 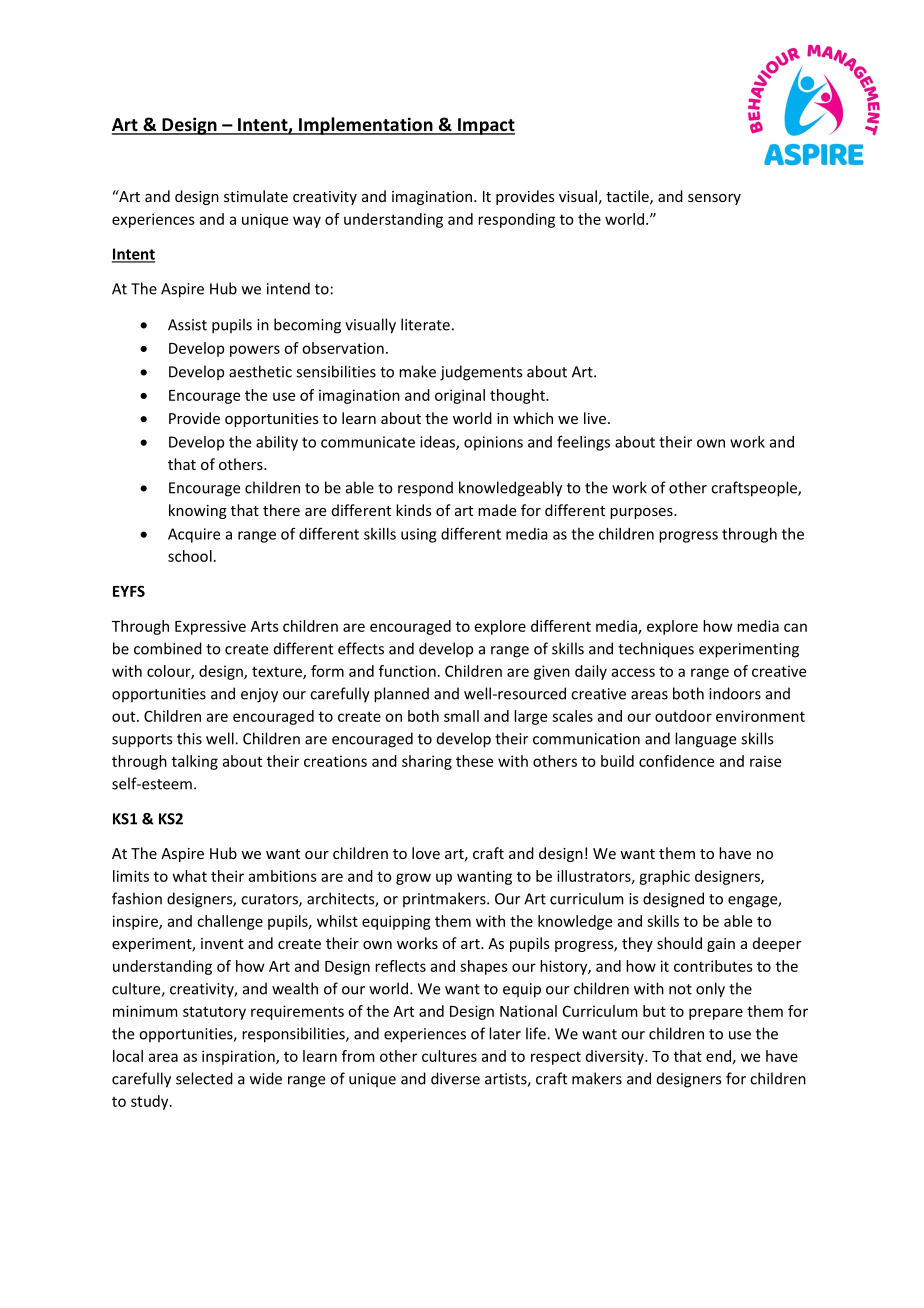 I want to click on selected, so click(x=204, y=1078).
